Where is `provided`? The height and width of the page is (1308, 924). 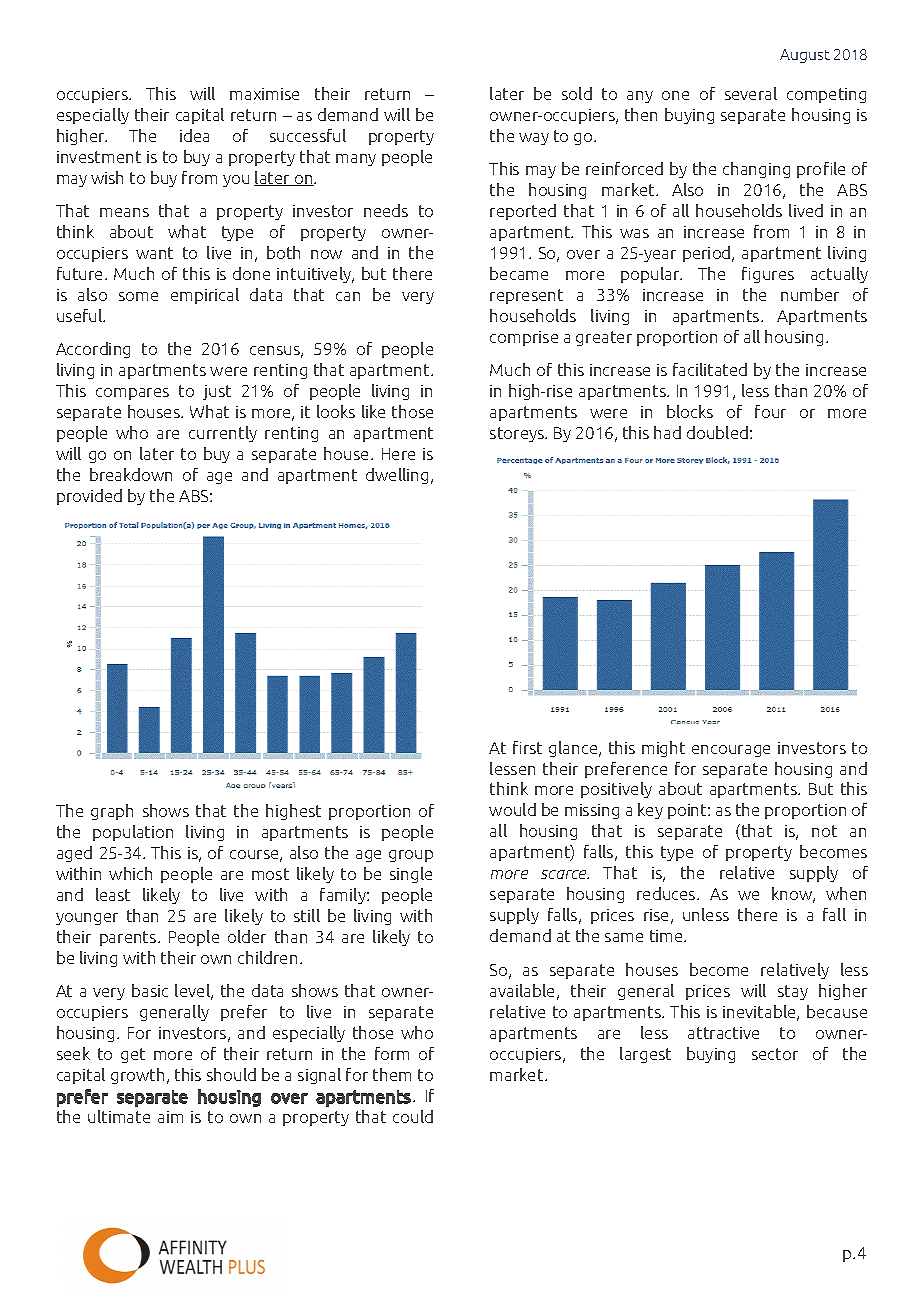
provided is located at coordinates (89, 497).
